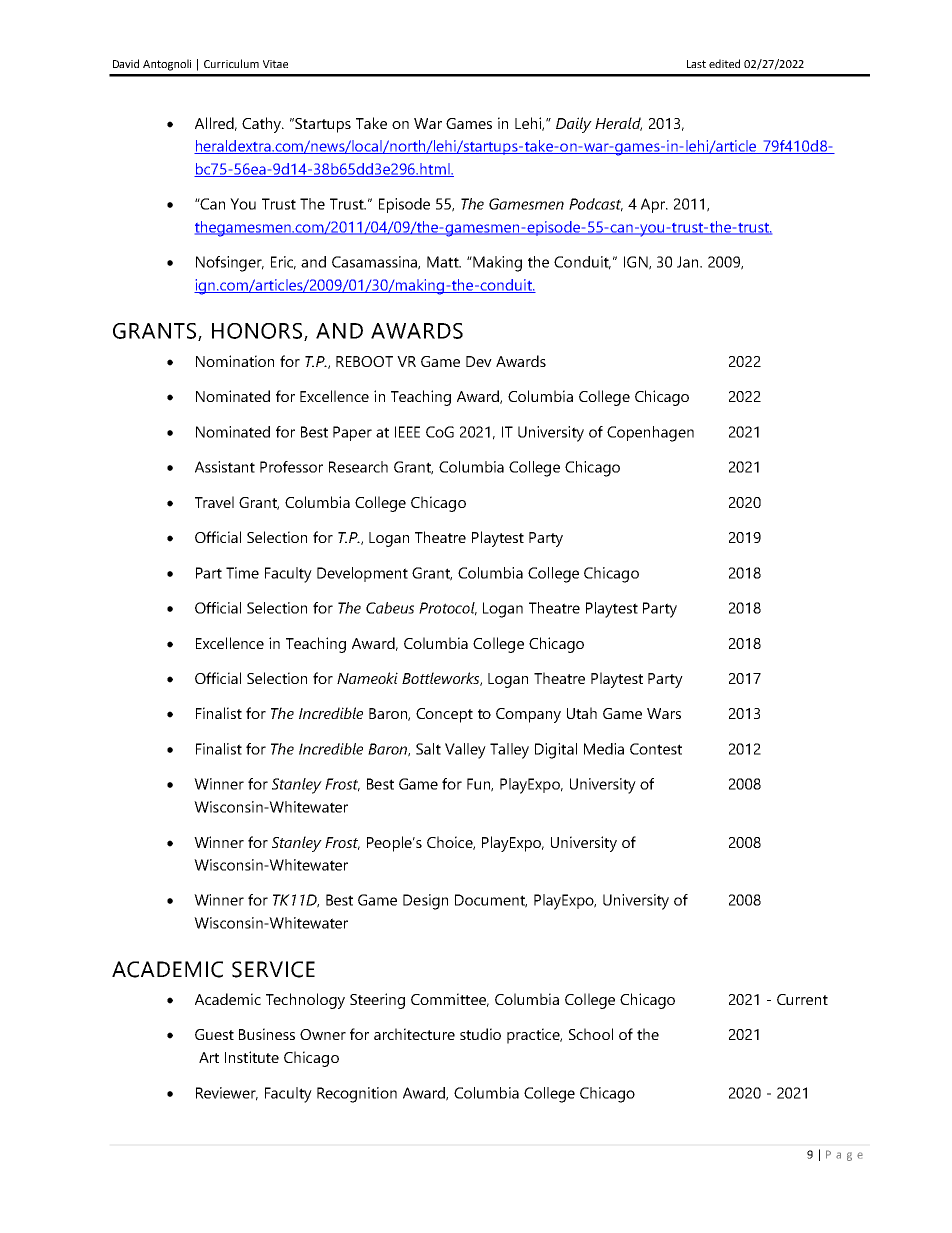  Describe the element at coordinates (724, 63) in the screenshot. I see `edited` at that location.
